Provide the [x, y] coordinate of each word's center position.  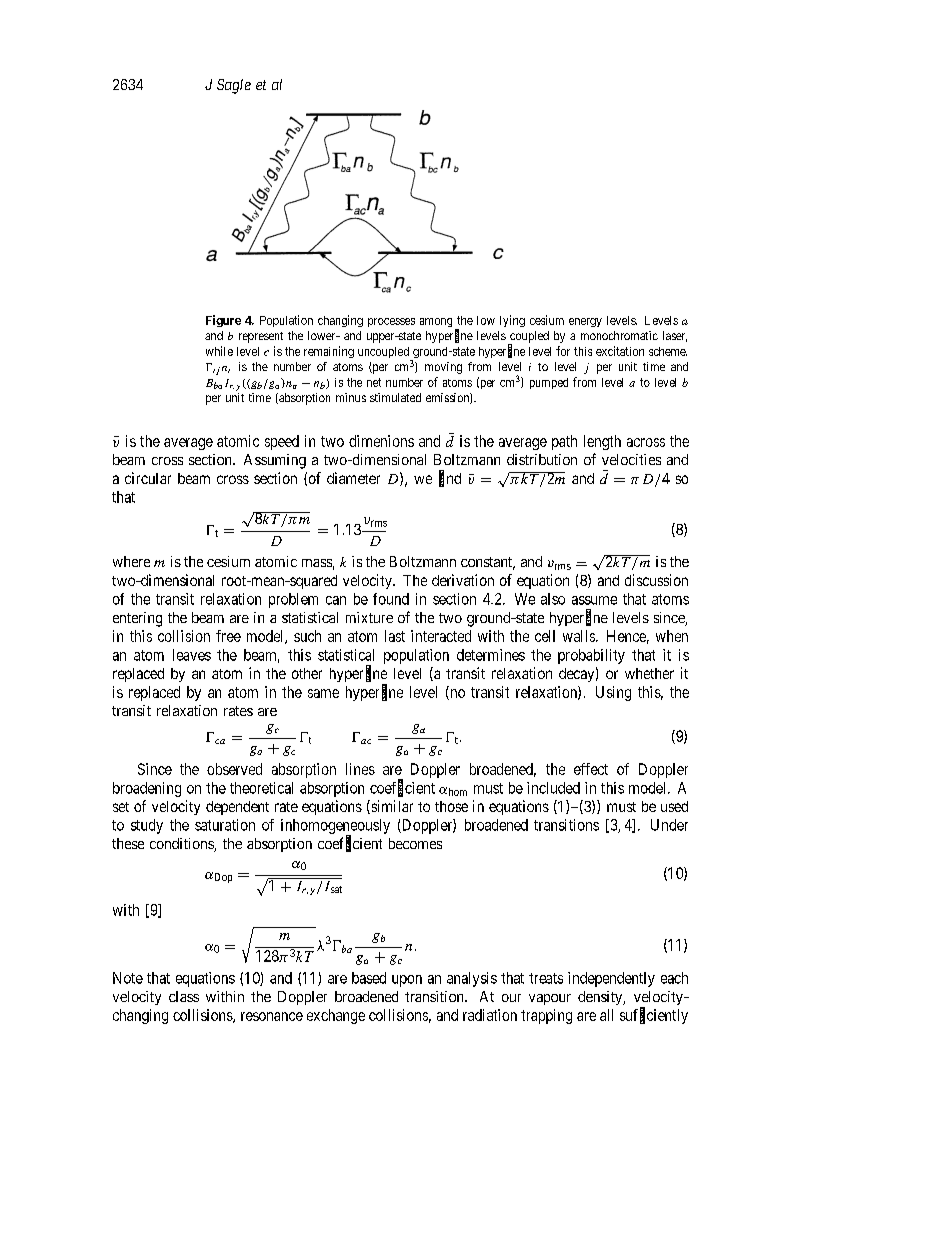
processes [391, 322]
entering [137, 619]
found [391, 599]
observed [234, 769]
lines [360, 769]
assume [594, 600]
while [219, 351]
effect [591, 769]
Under [669, 825]
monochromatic [619, 335]
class [184, 996]
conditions [182, 845]
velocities [631, 459]
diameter [353, 478]
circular [148, 478]
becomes [415, 843]
